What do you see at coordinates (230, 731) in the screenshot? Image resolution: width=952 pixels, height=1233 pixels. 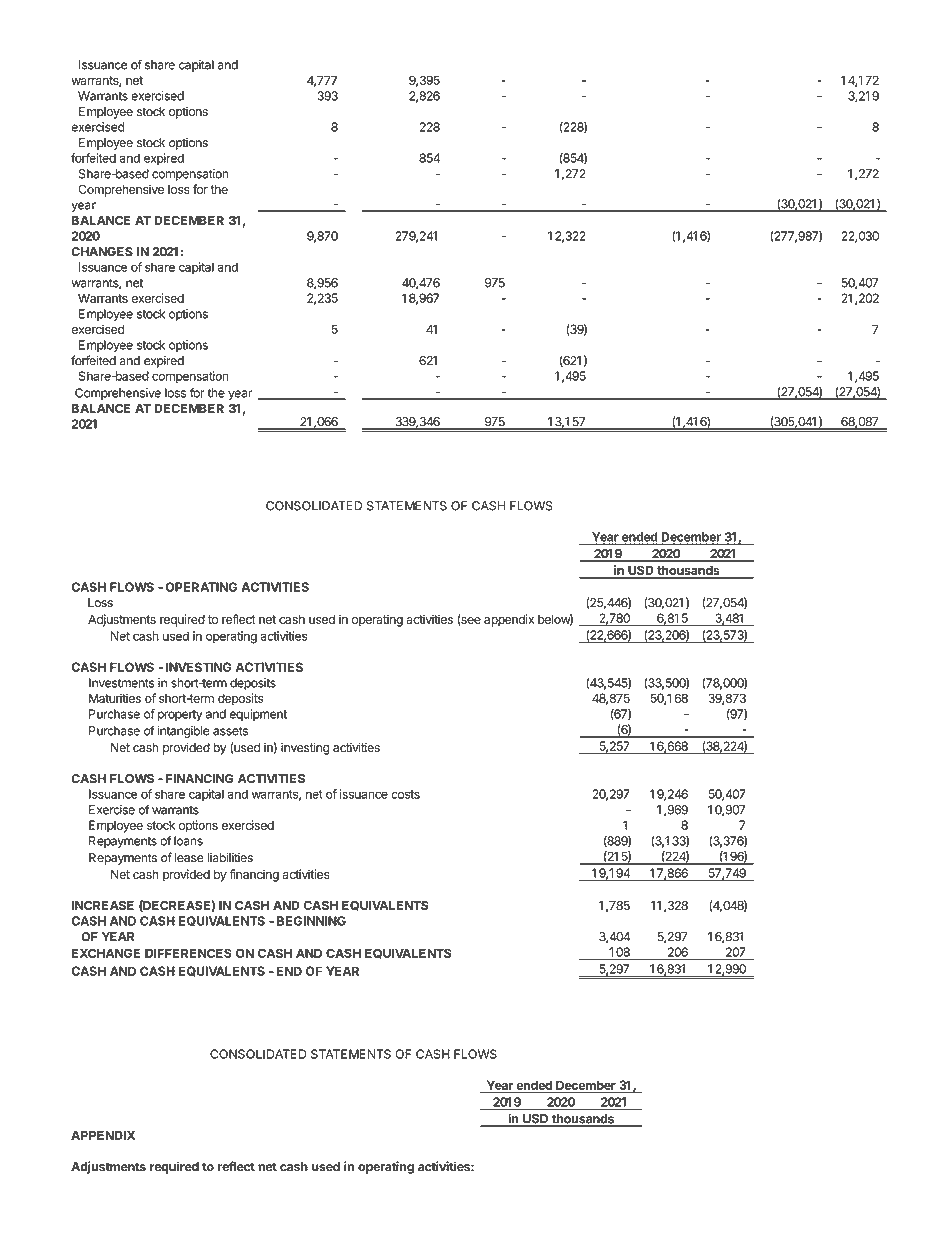 I see `assets` at bounding box center [230, 731].
